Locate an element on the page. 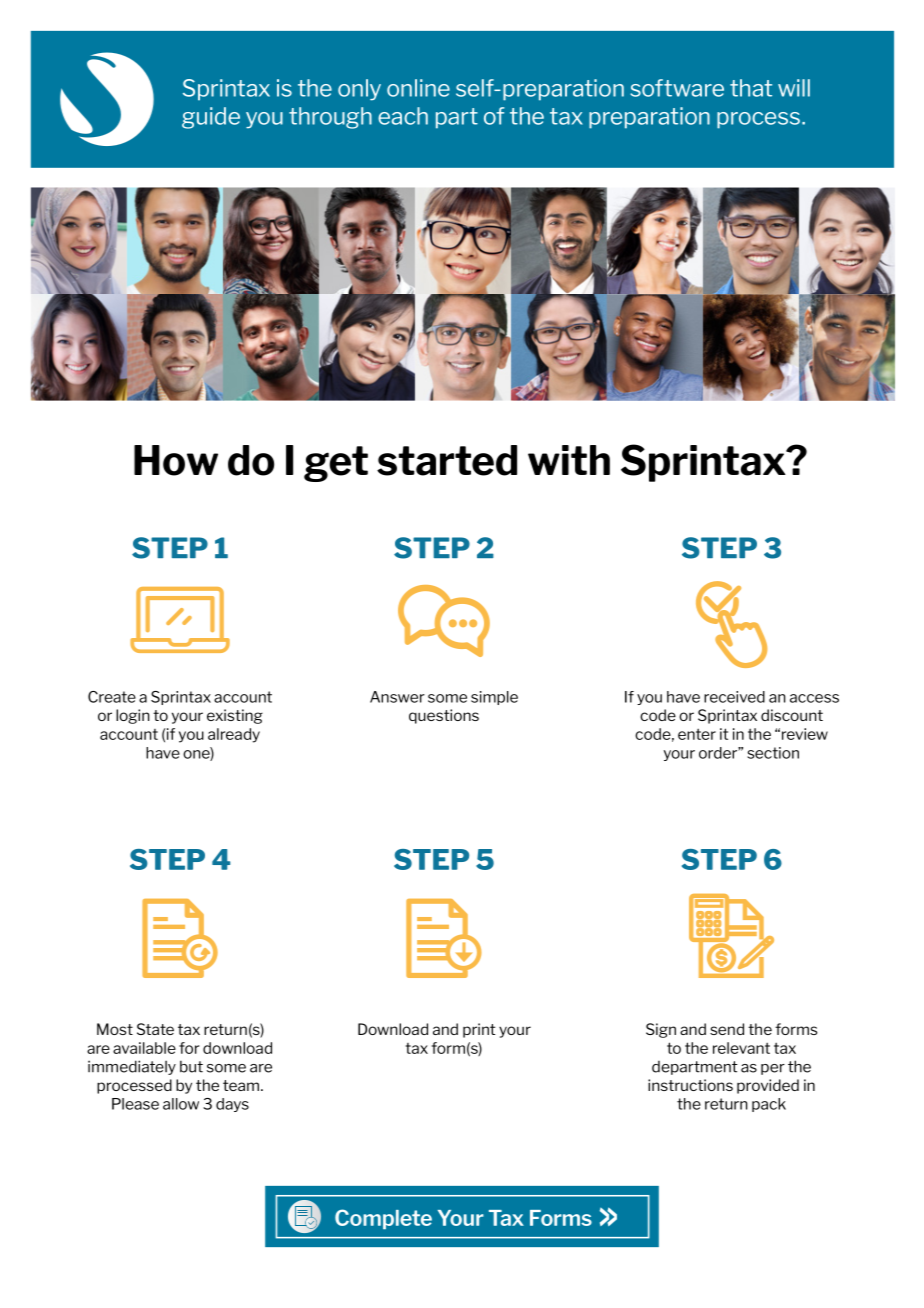 Image resolution: width=924 pixels, height=1308 pixels. with is located at coordinates (569, 460).
